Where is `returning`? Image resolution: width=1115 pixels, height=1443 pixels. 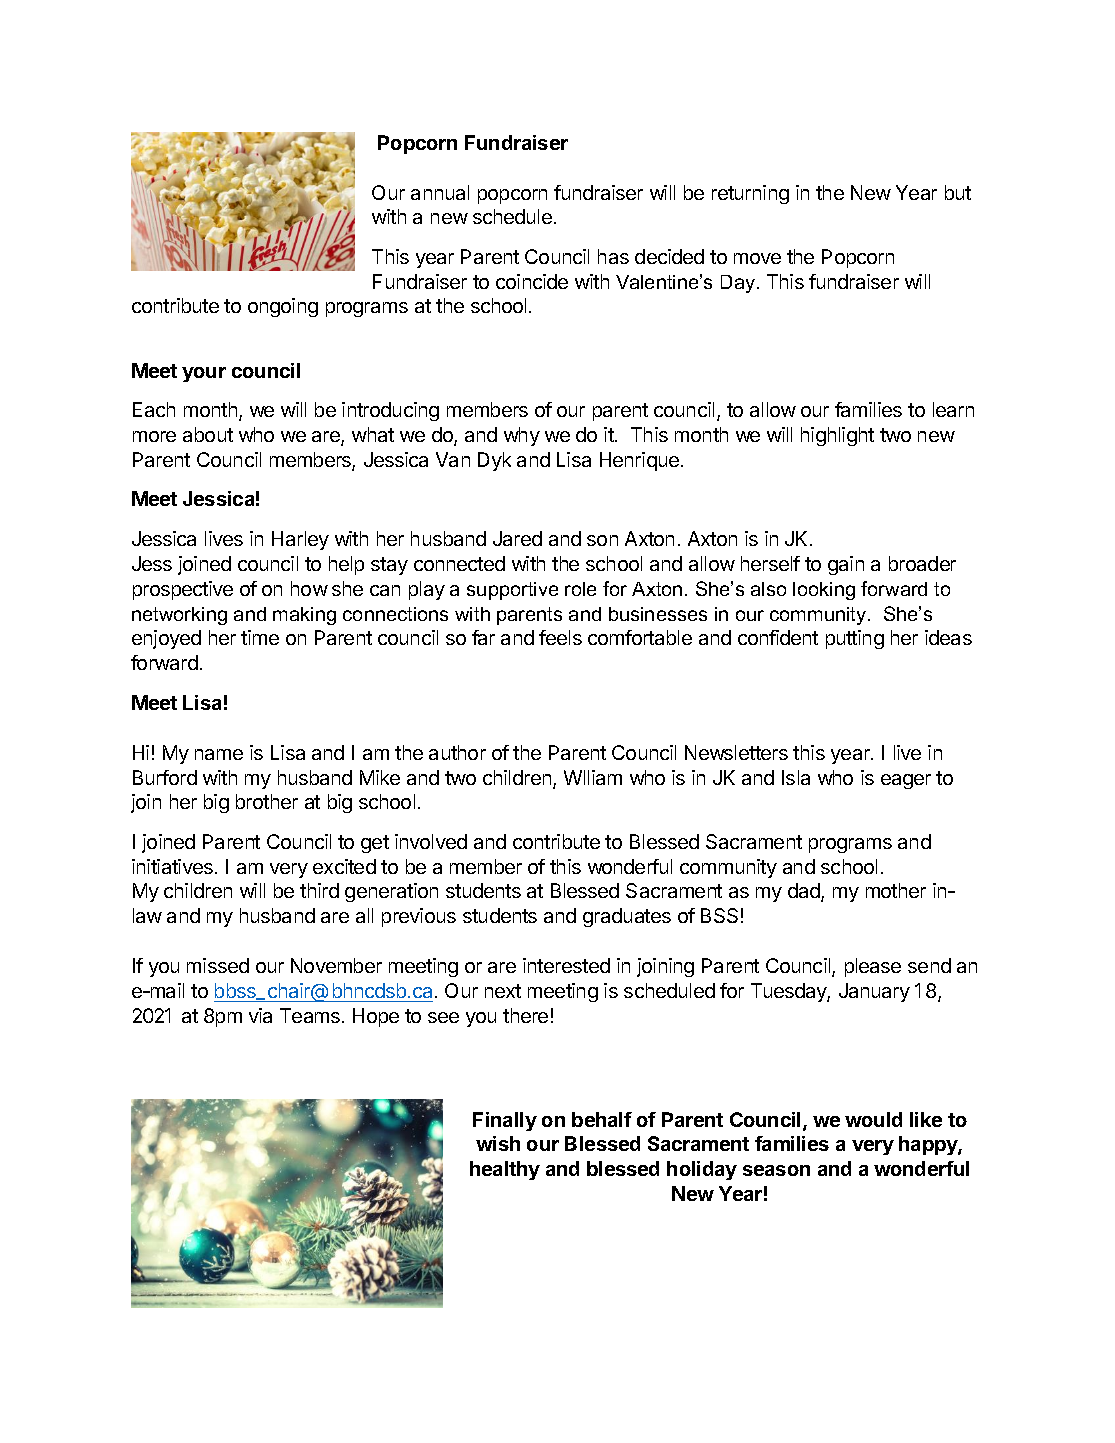 returning is located at coordinates (750, 194).
